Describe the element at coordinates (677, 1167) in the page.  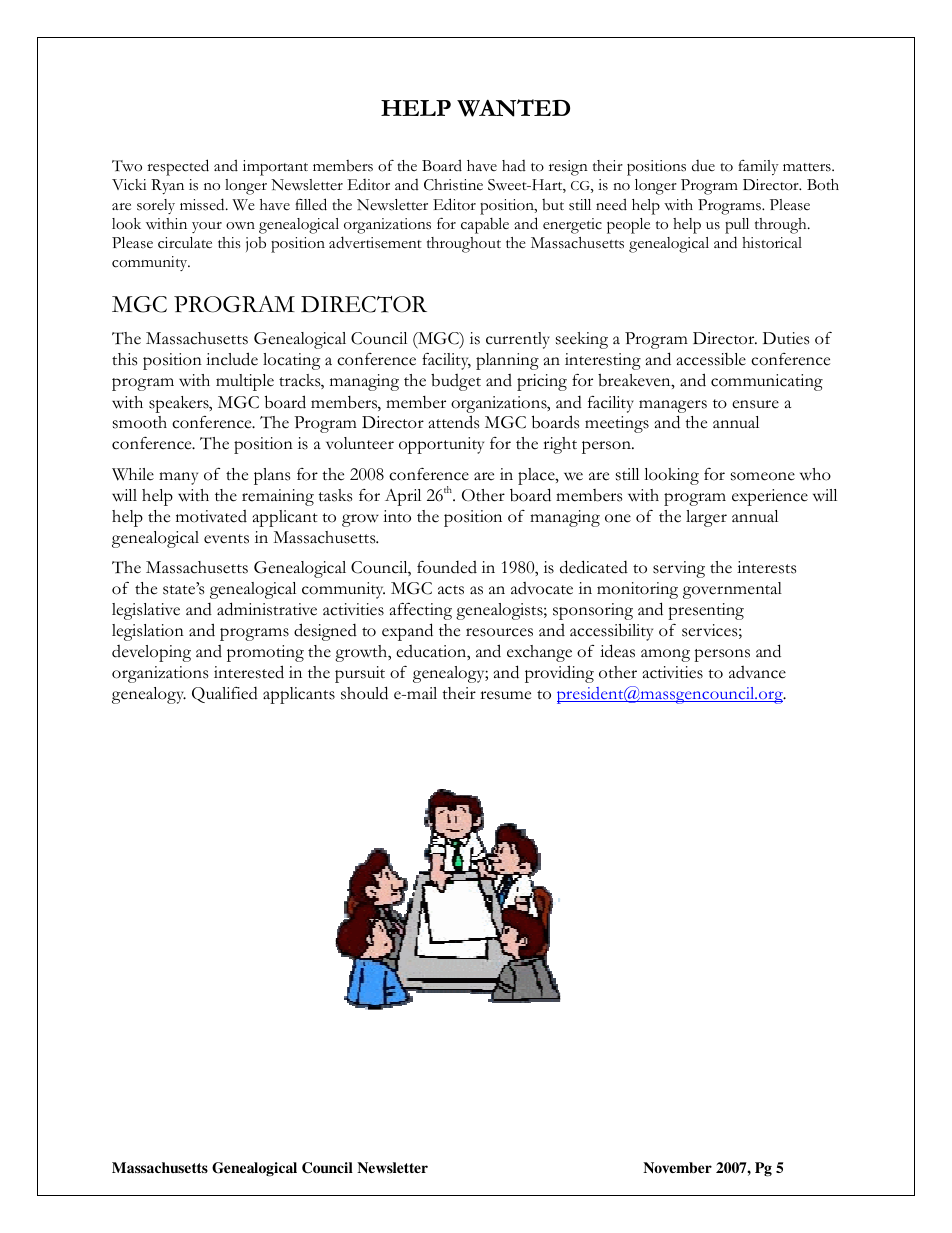
I see `November` at that location.
